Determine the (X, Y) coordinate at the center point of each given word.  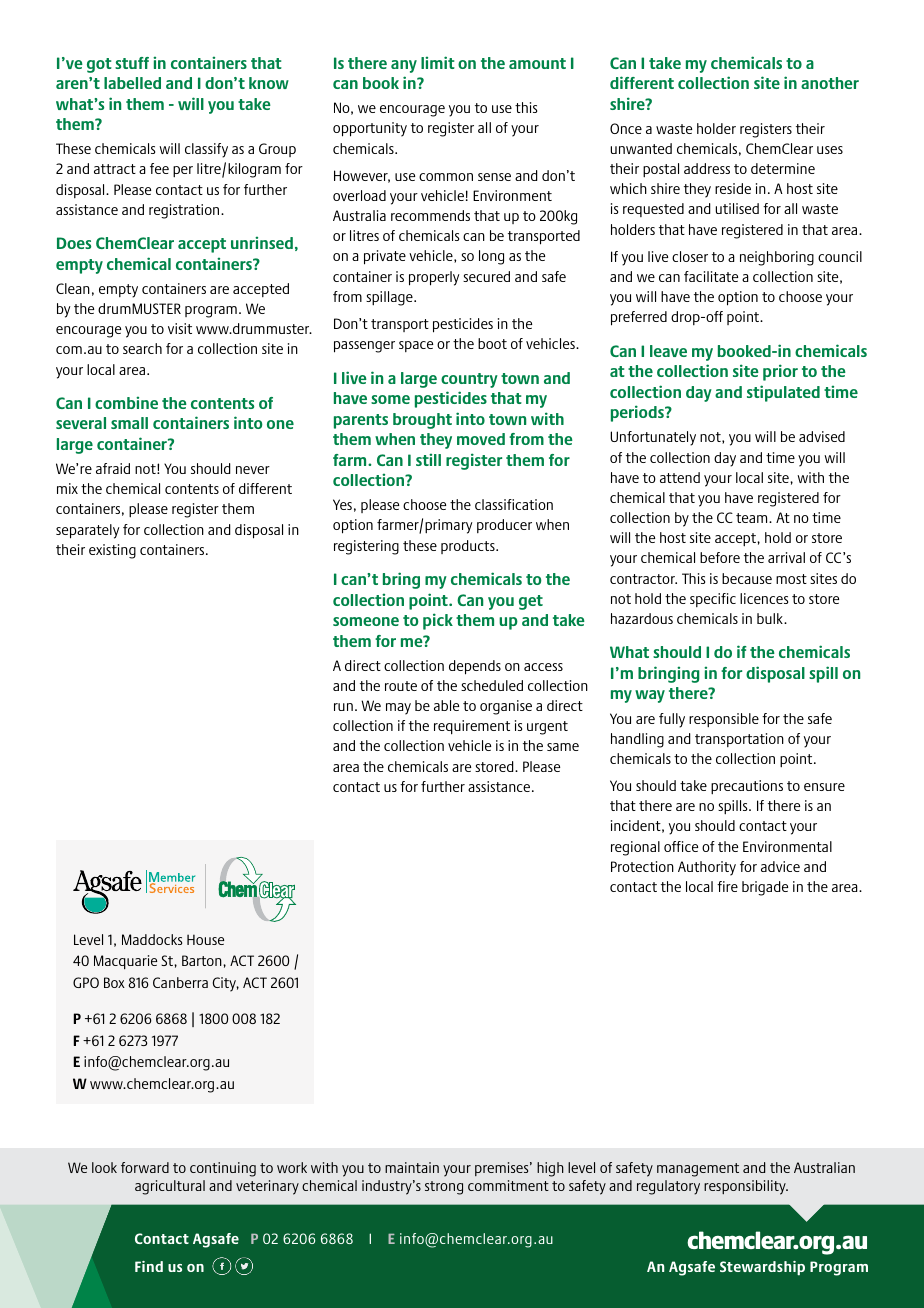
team (753, 518)
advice (780, 866)
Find (149, 1266)
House (205, 939)
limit (438, 62)
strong (444, 1188)
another (830, 83)
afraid (113, 468)
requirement (472, 727)
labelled (132, 83)
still (428, 459)
